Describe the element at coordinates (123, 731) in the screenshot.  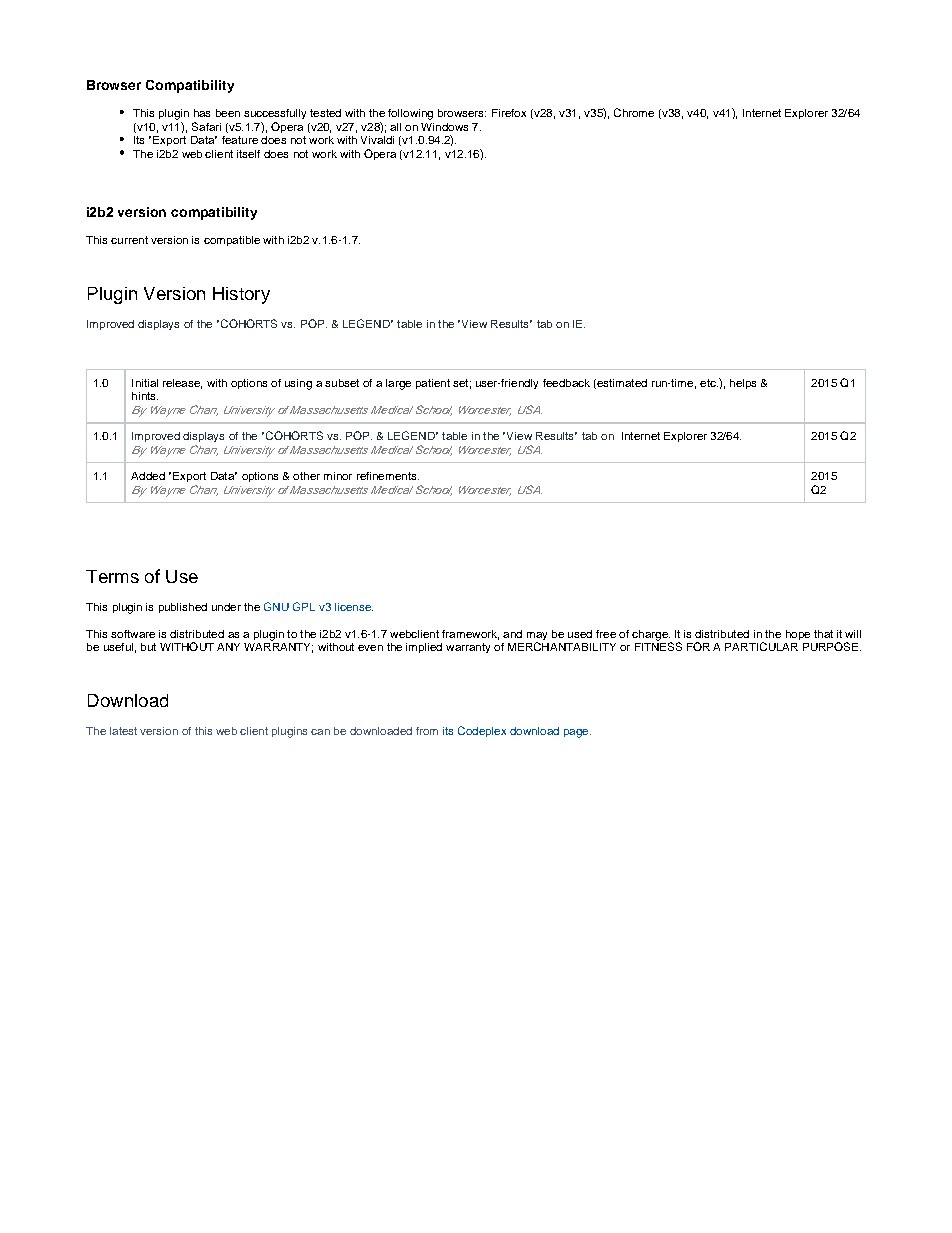
I see `latest` at that location.
